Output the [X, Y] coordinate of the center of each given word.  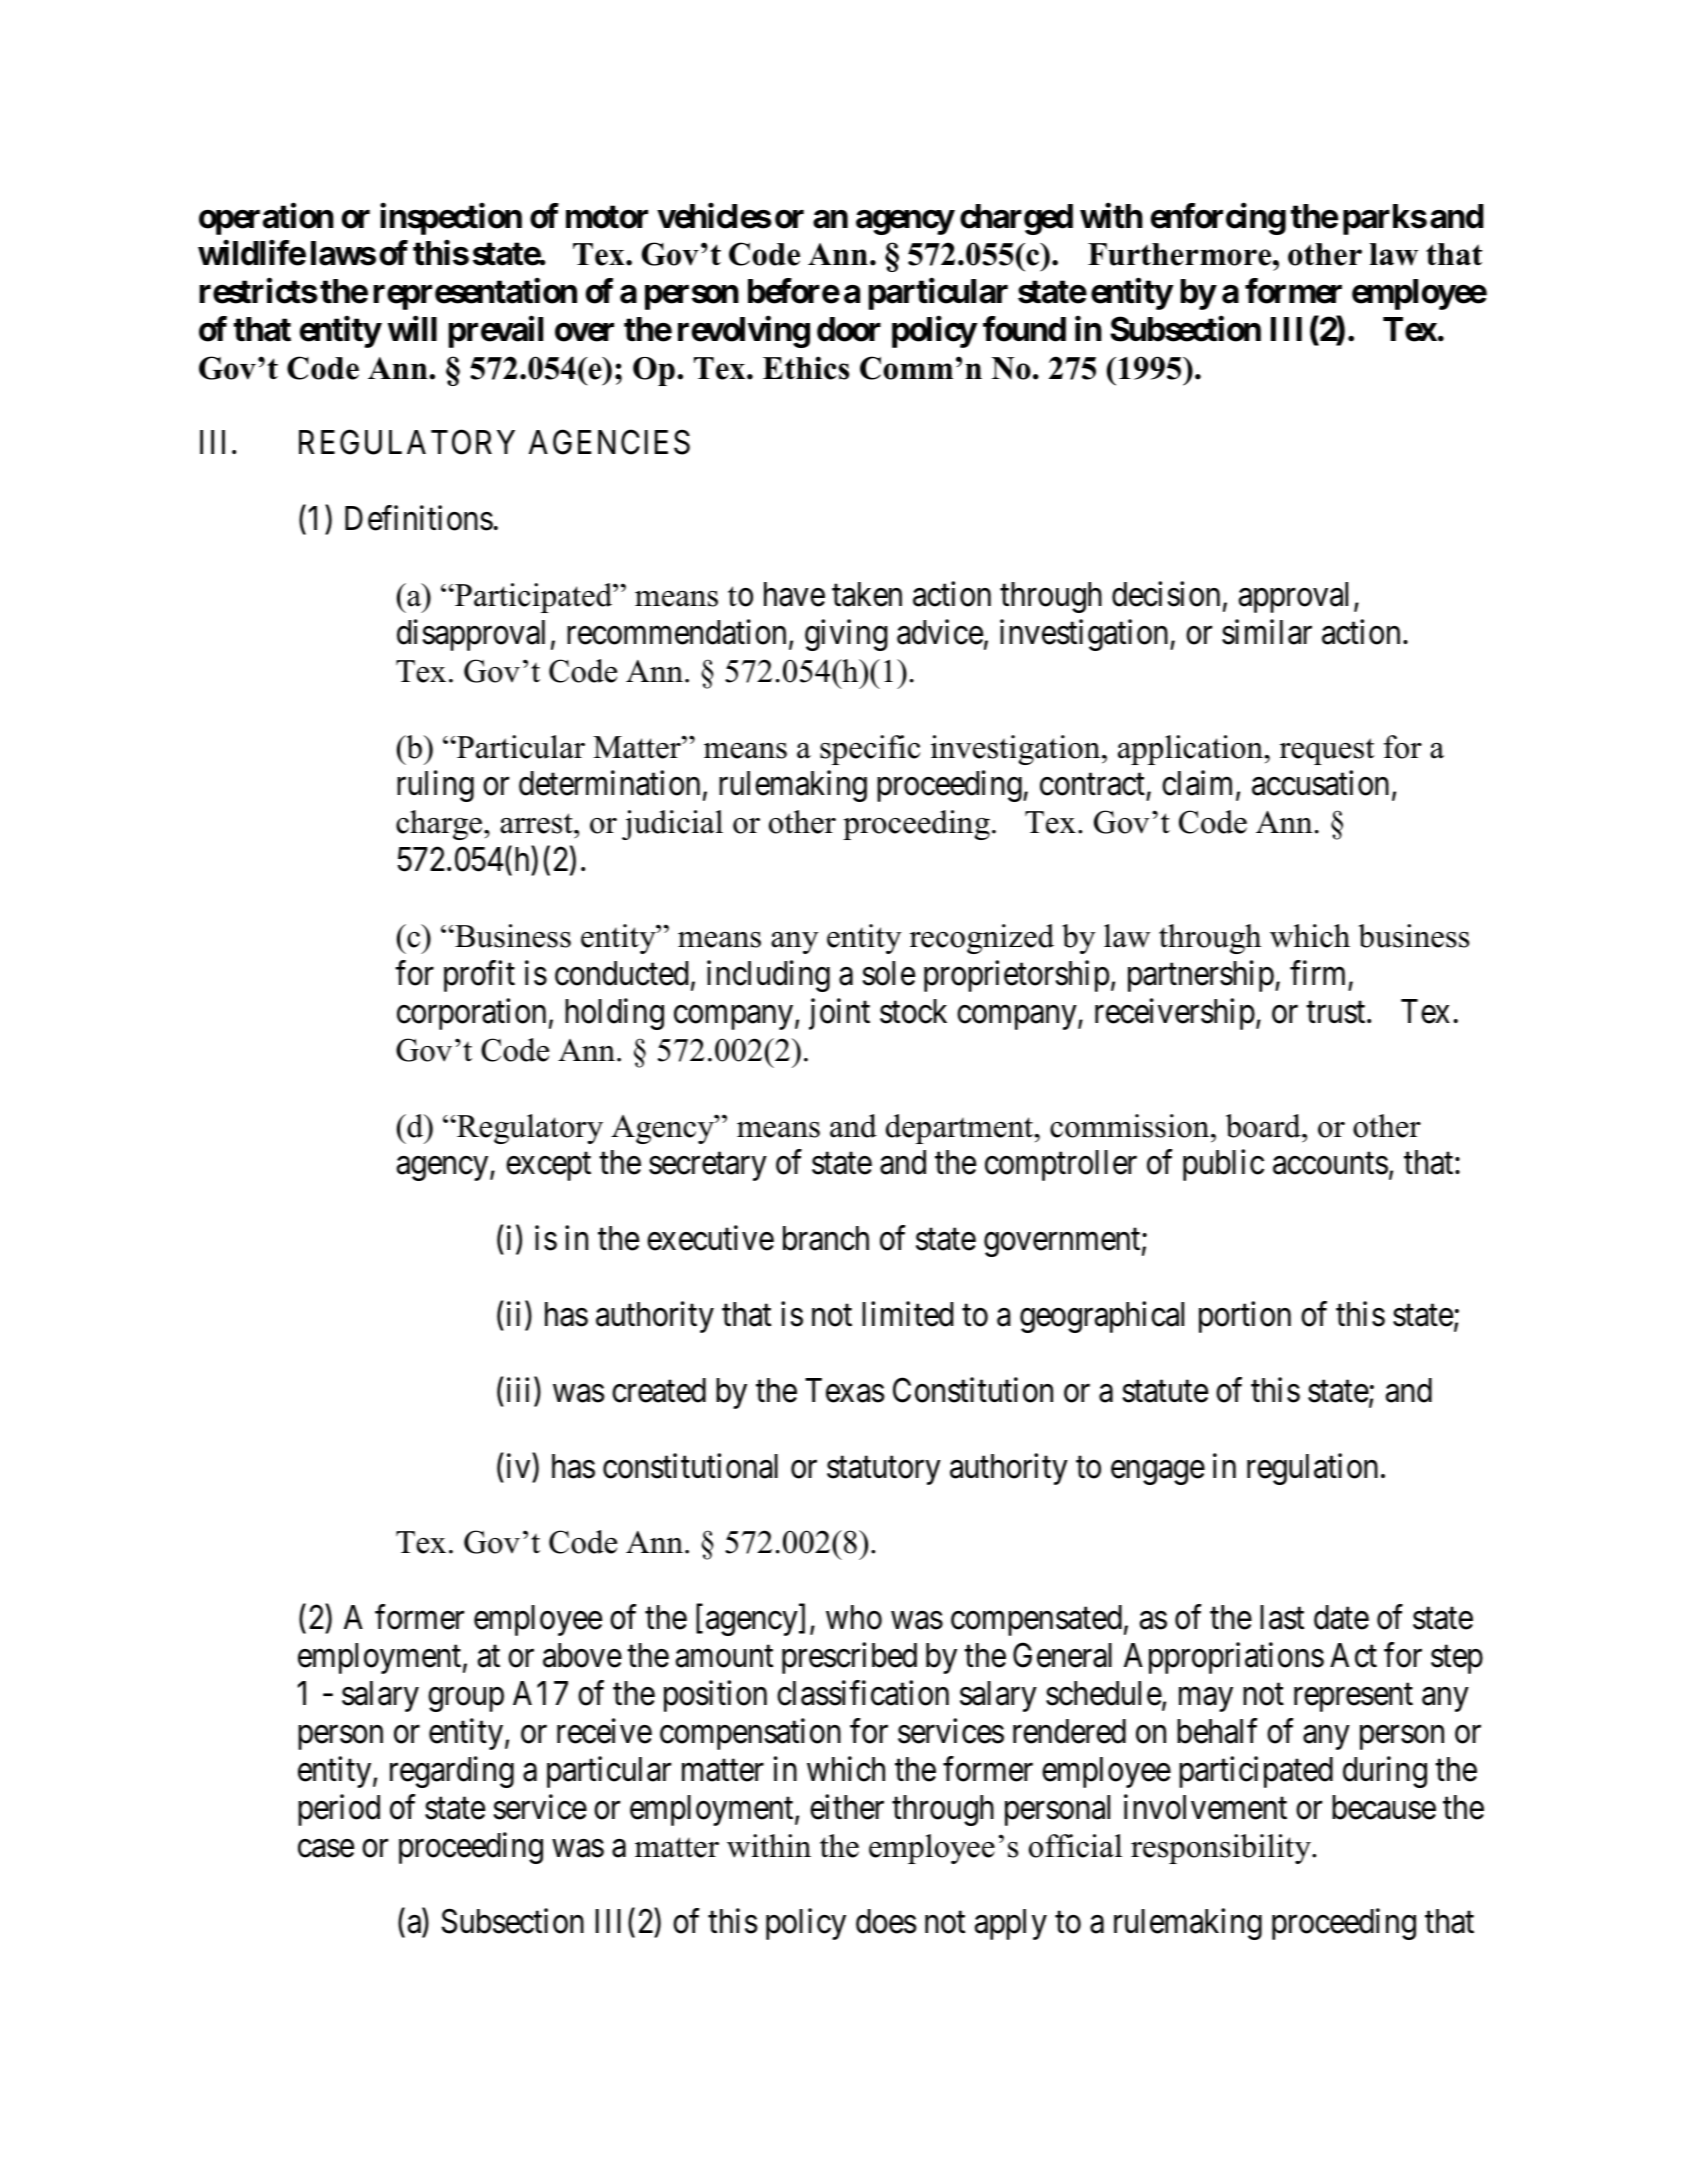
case [326, 1849]
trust [1337, 1013]
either [847, 1807]
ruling [435, 786]
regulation [1312, 1469]
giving [846, 635]
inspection [451, 219]
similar [1267, 632]
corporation [471, 1014]
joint [839, 1014]
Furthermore [1181, 254]
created [659, 1390]
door [849, 329]
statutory [884, 1471]
